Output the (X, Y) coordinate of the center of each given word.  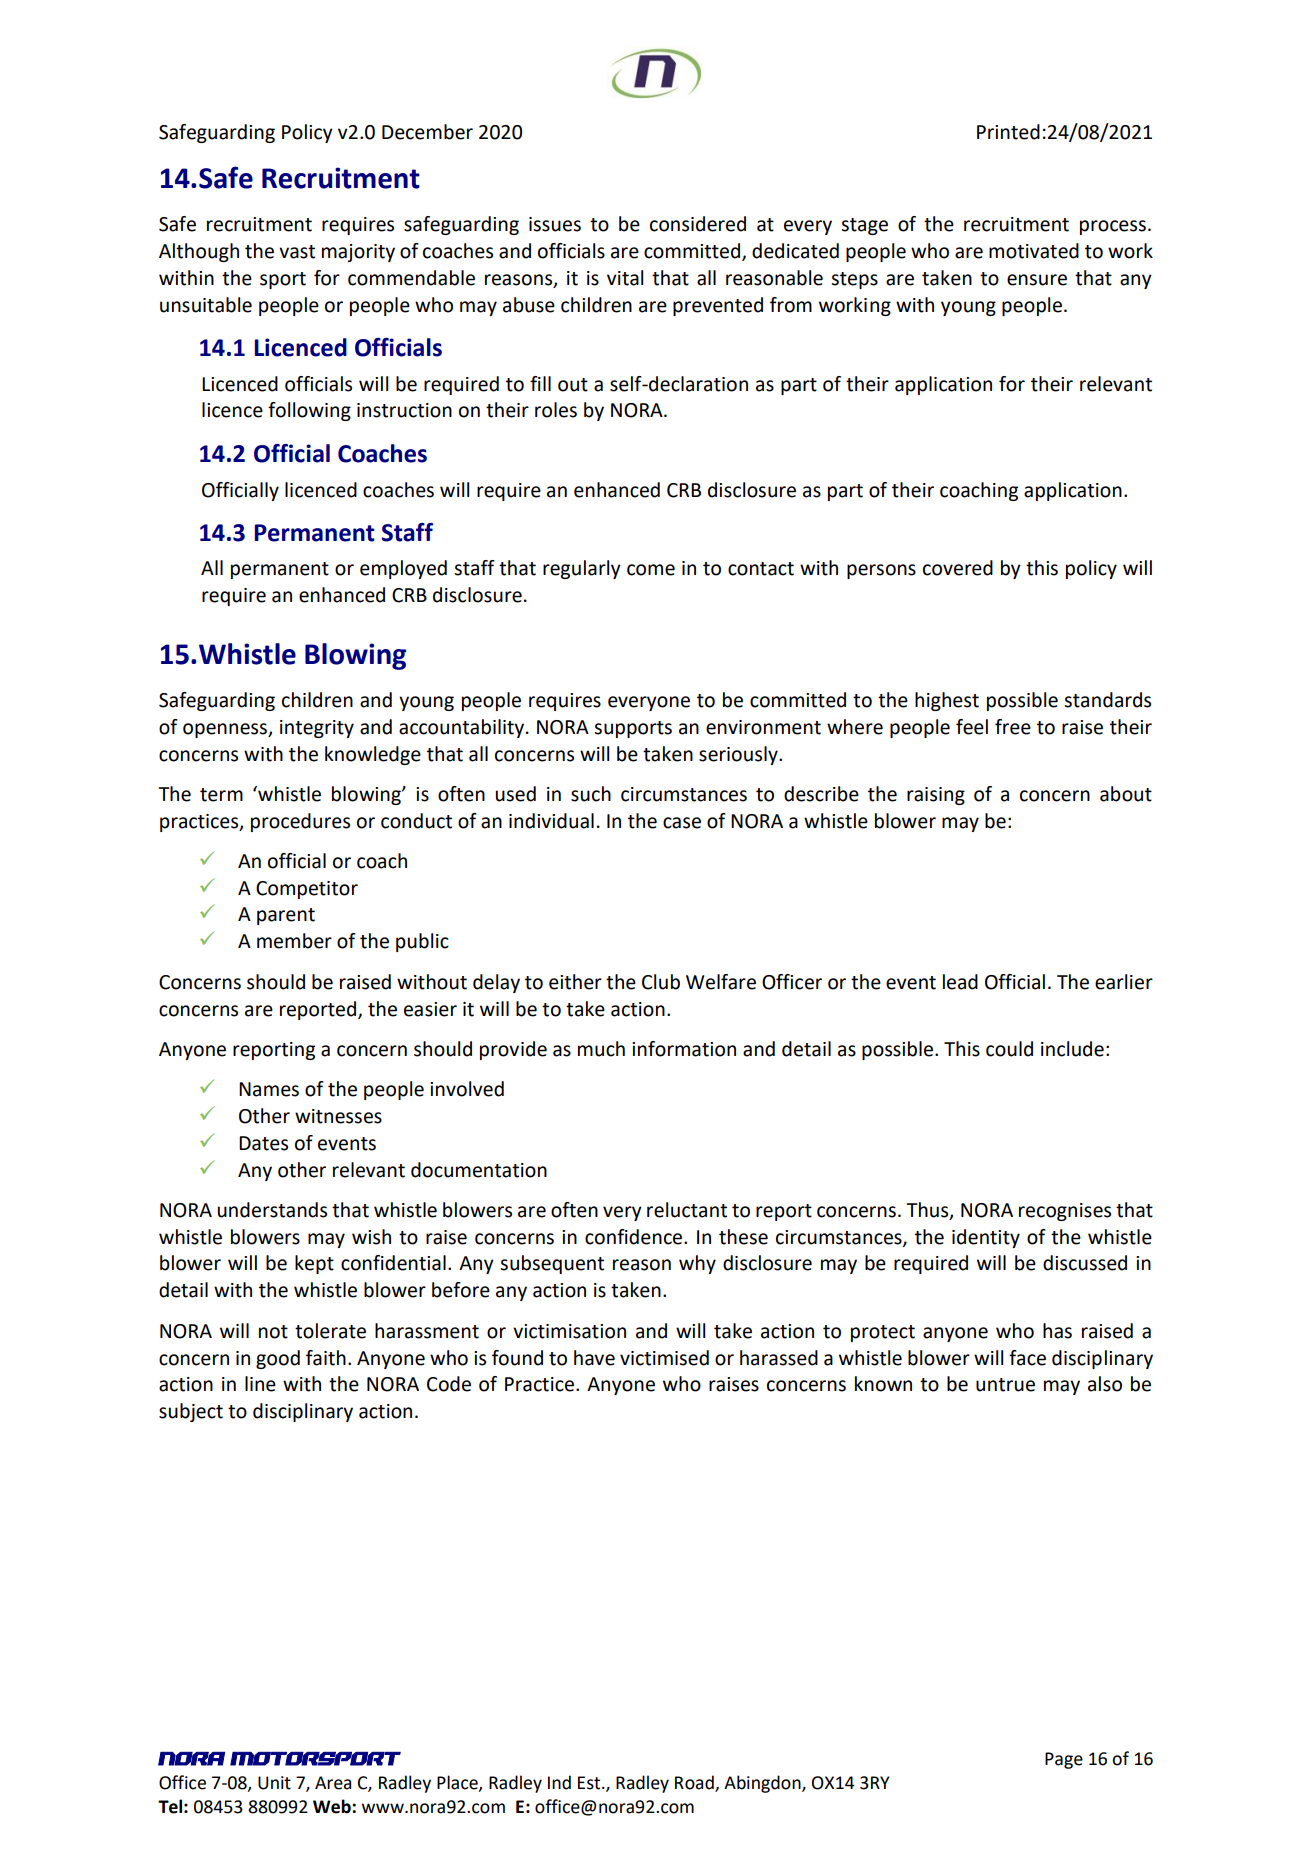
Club (661, 982)
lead (960, 982)
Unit (274, 1783)
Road (695, 1783)
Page (1064, 1760)
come (651, 570)
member (294, 941)
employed (403, 569)
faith (326, 1358)
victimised (664, 1358)
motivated (1034, 251)
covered (958, 568)
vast (297, 252)
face (1027, 1358)
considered (698, 224)
